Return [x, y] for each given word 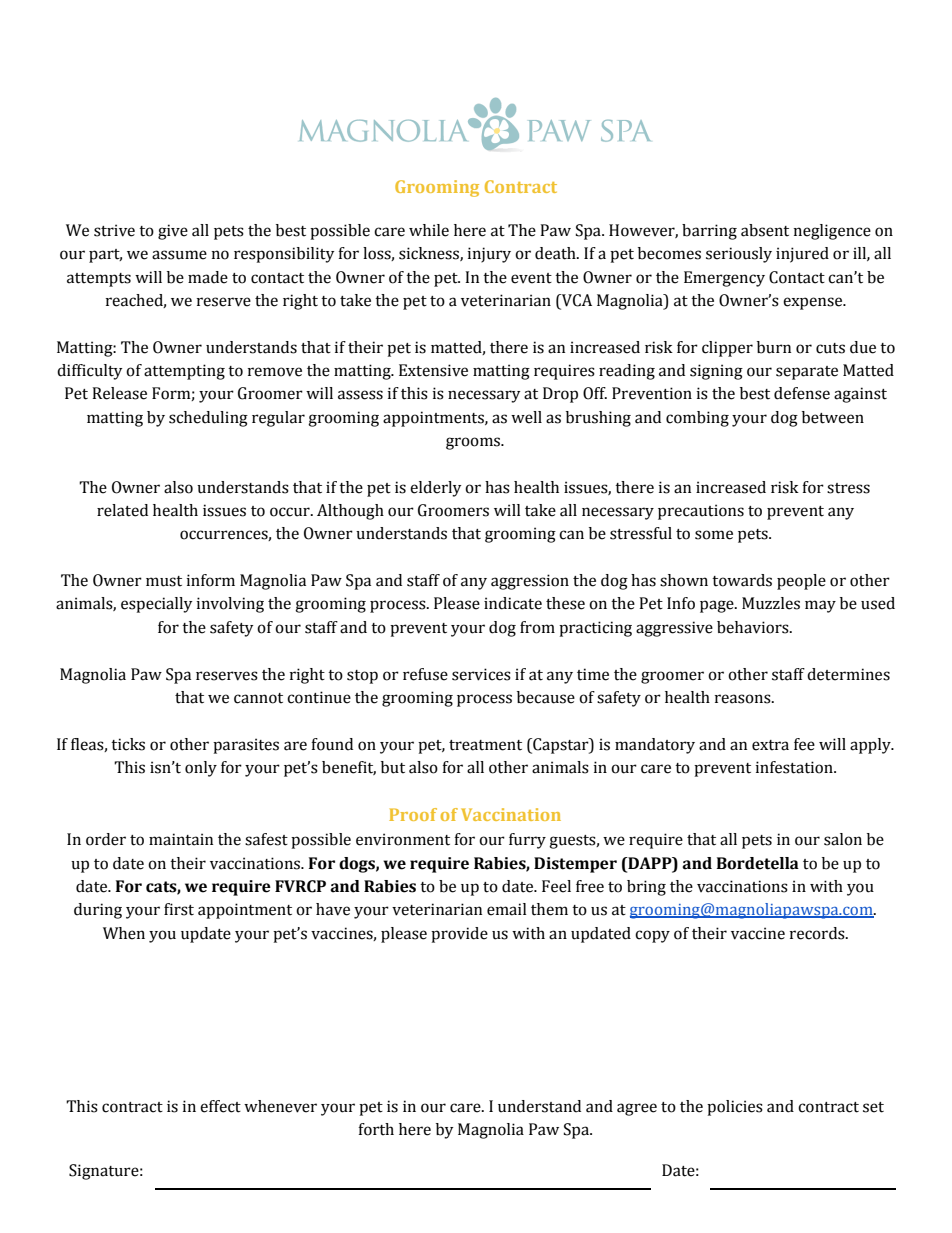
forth [376, 1129]
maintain [181, 839]
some [714, 535]
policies [735, 1108]
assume [179, 255]
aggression [530, 582]
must [164, 581]
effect [220, 1106]
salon [843, 839]
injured [802, 255]
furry [527, 841]
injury [489, 255]
